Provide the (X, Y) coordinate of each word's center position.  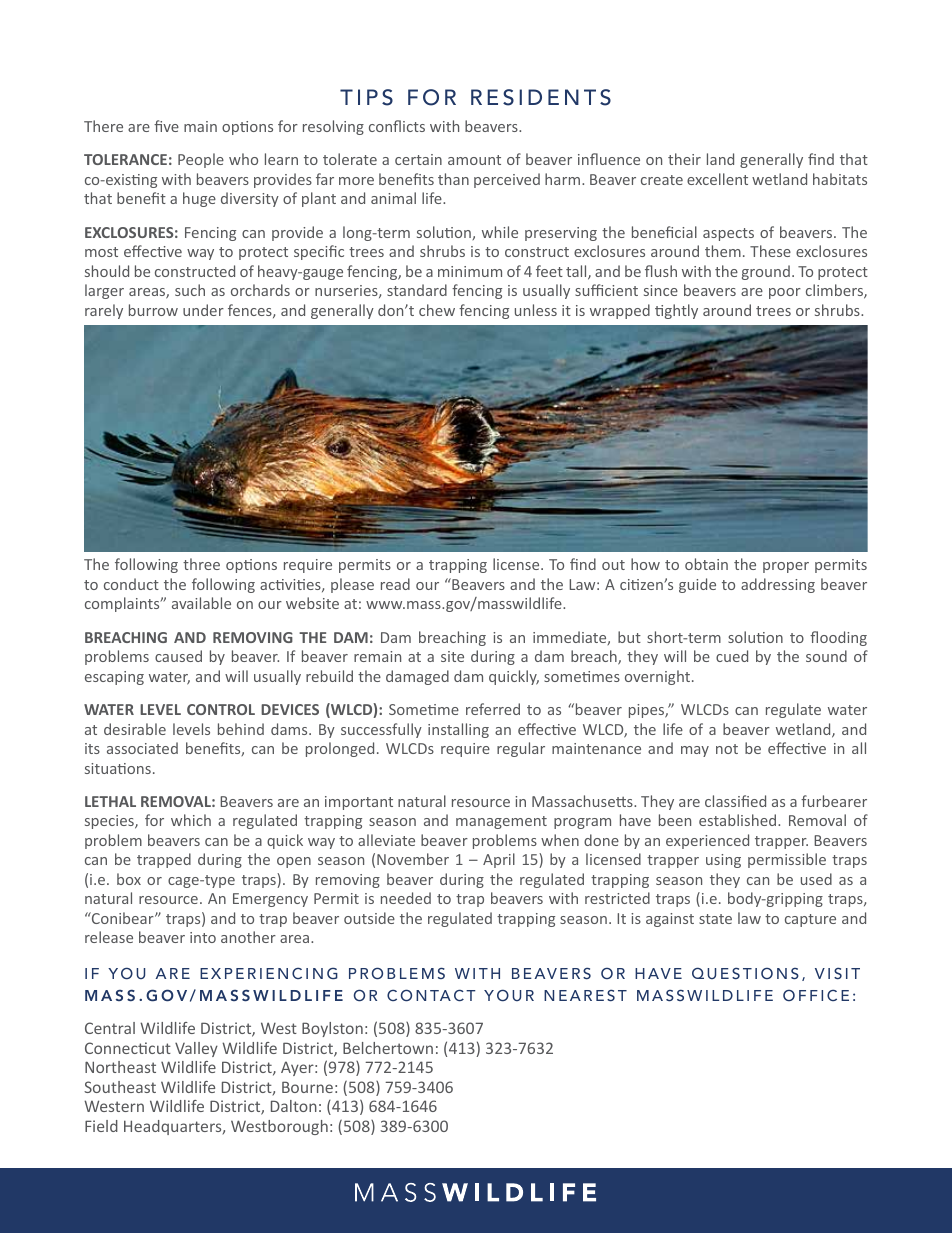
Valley (196, 1049)
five (166, 126)
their (684, 159)
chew (437, 310)
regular (521, 749)
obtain (706, 564)
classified (735, 801)
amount (474, 160)
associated (142, 748)
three (201, 564)
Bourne (307, 1087)
